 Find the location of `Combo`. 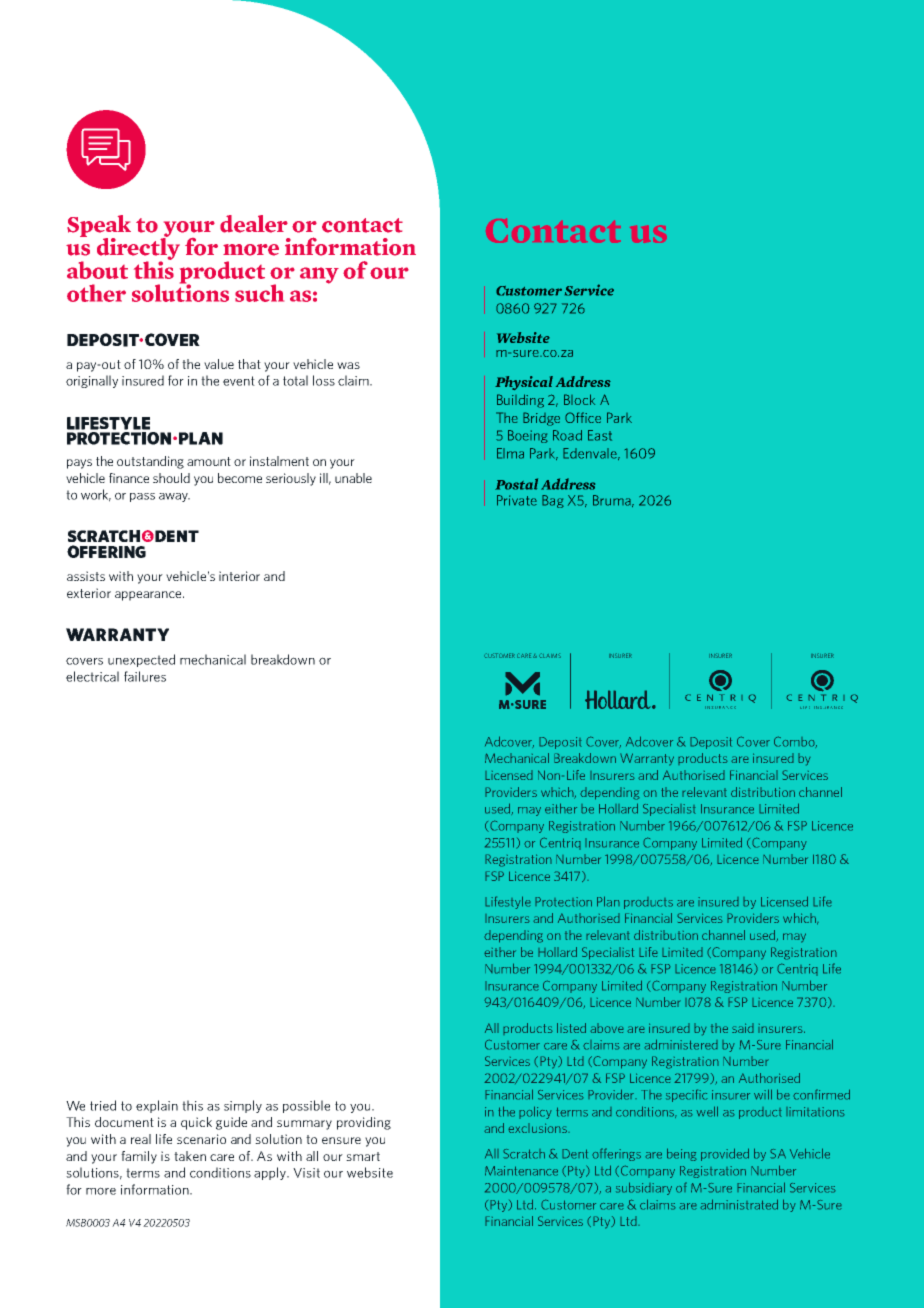

Combo is located at coordinates (795, 742).
